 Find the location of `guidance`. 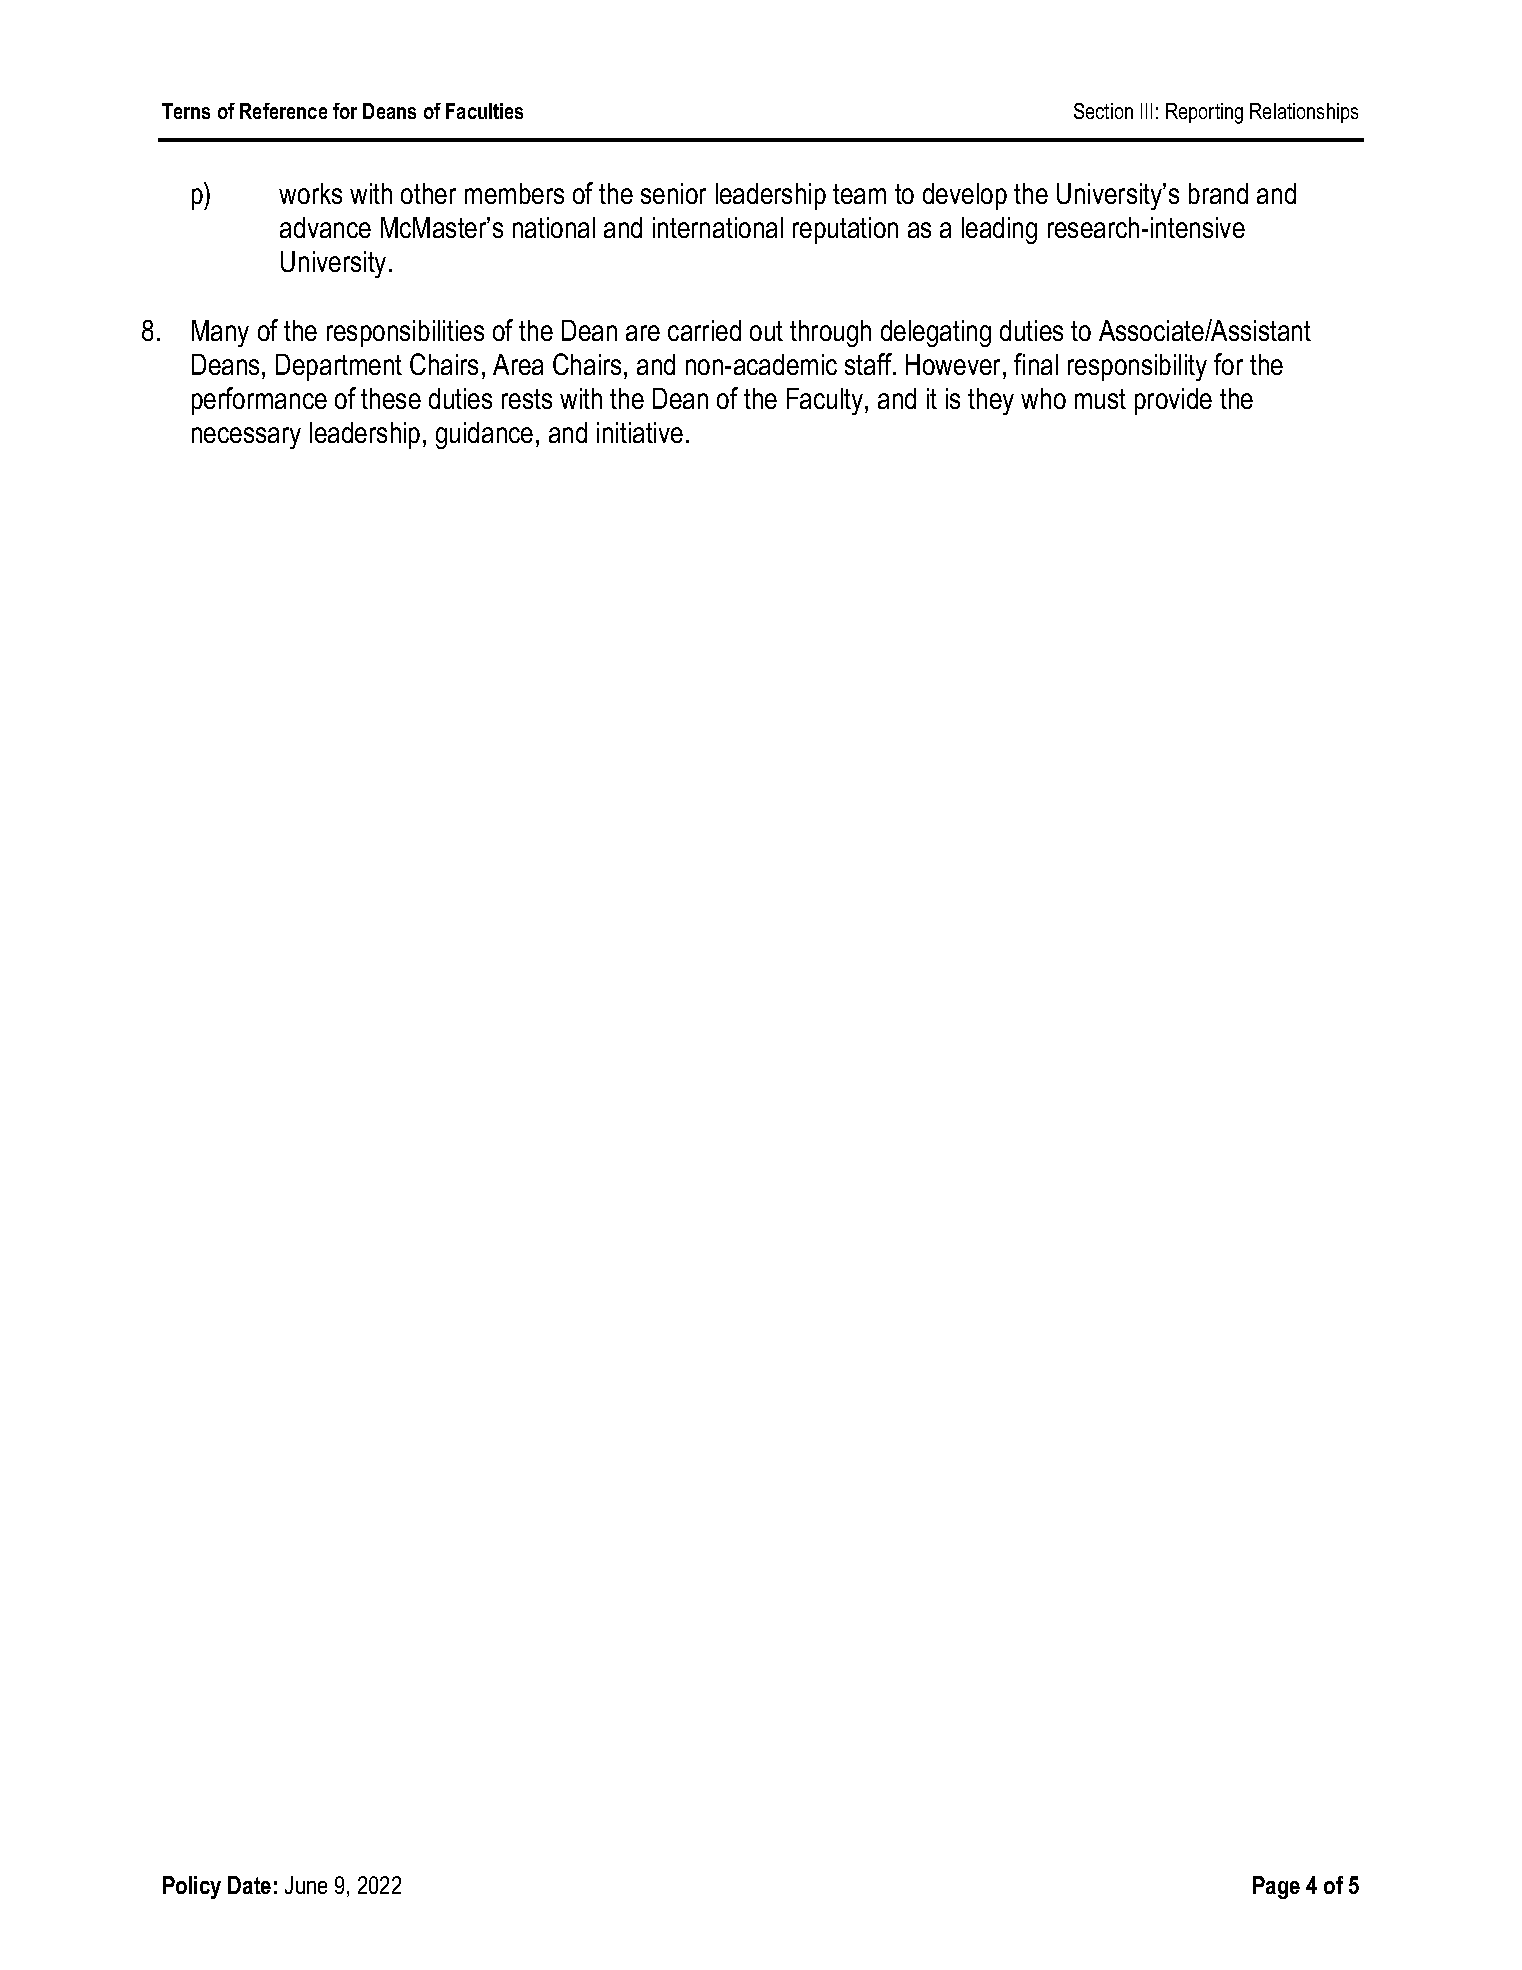

guidance is located at coordinates (484, 435).
